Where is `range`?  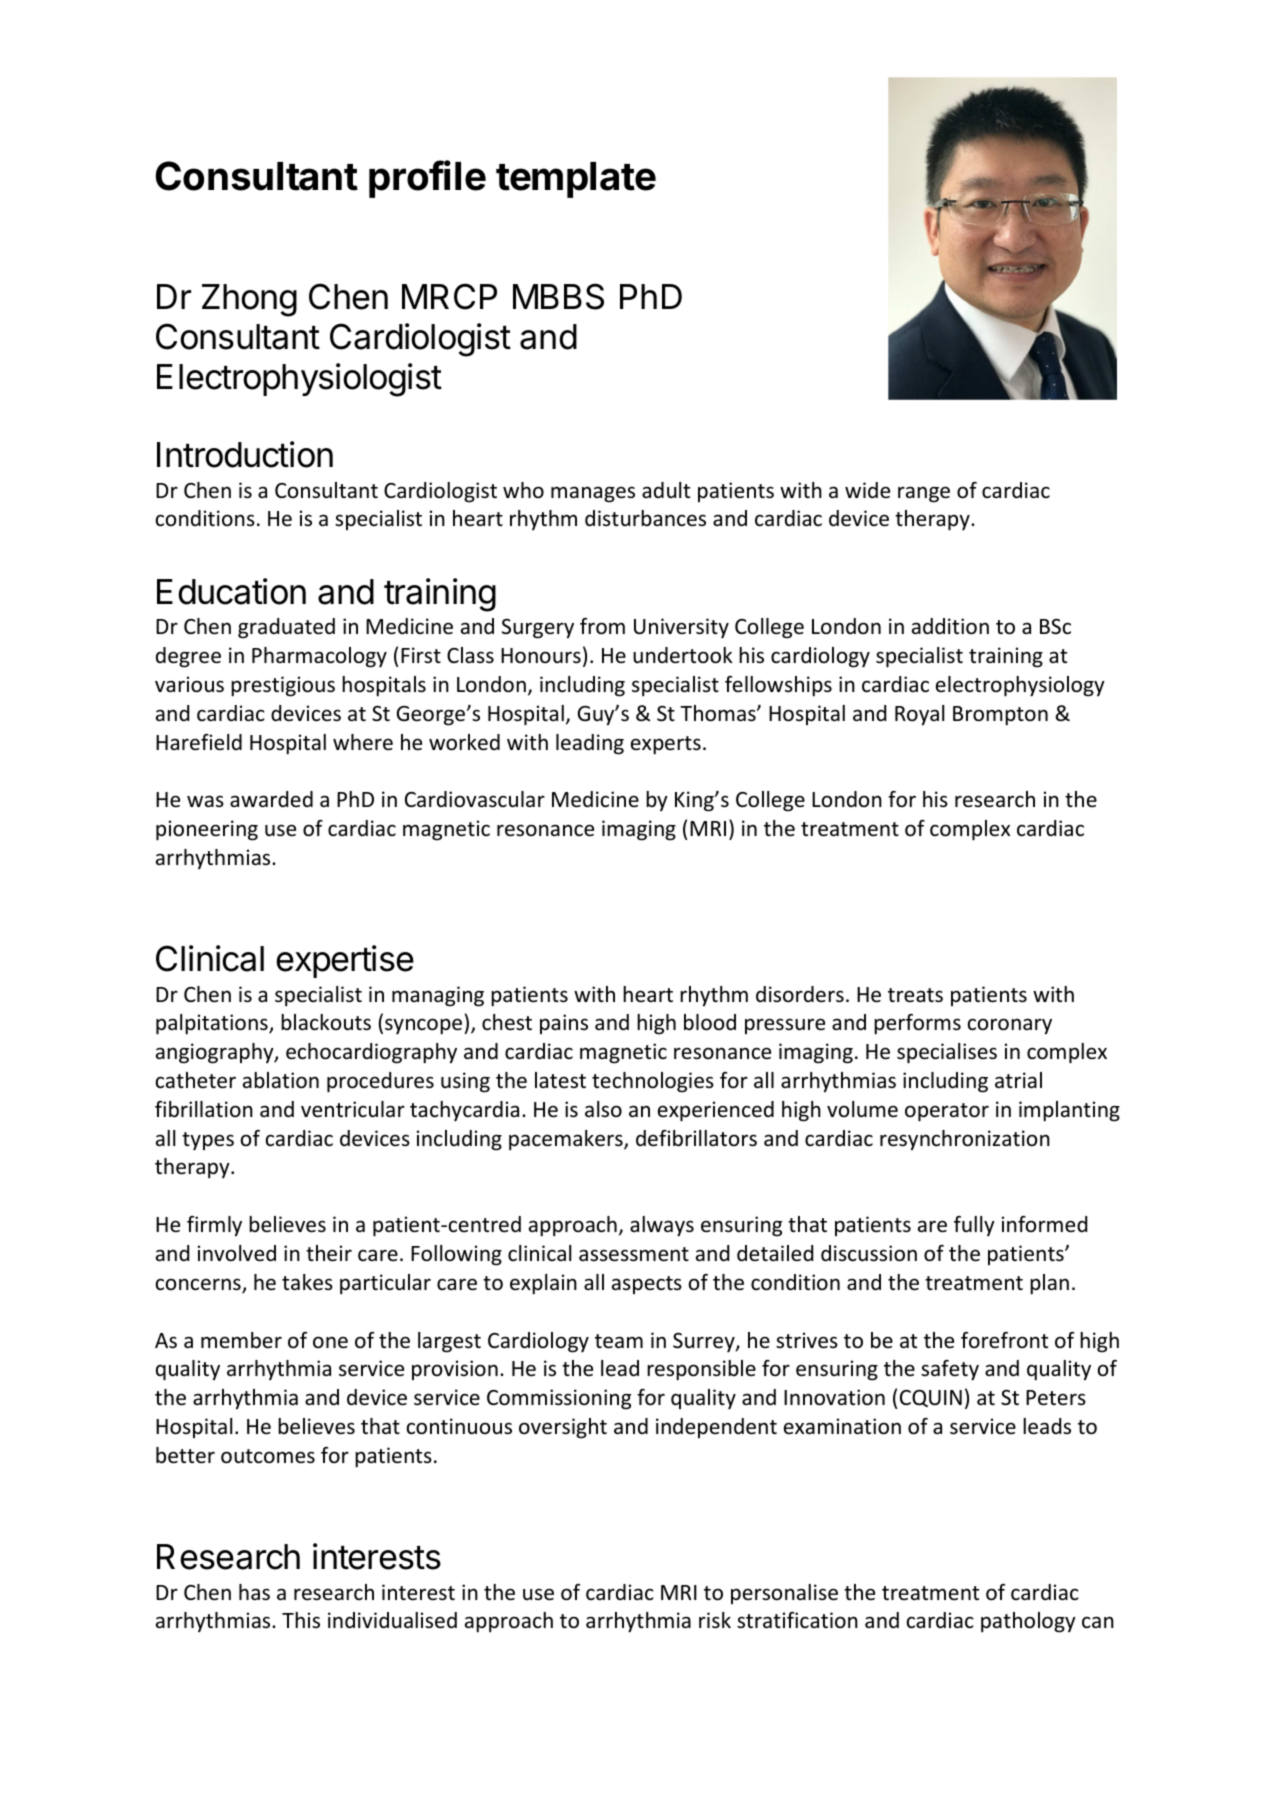
range is located at coordinates (924, 494).
